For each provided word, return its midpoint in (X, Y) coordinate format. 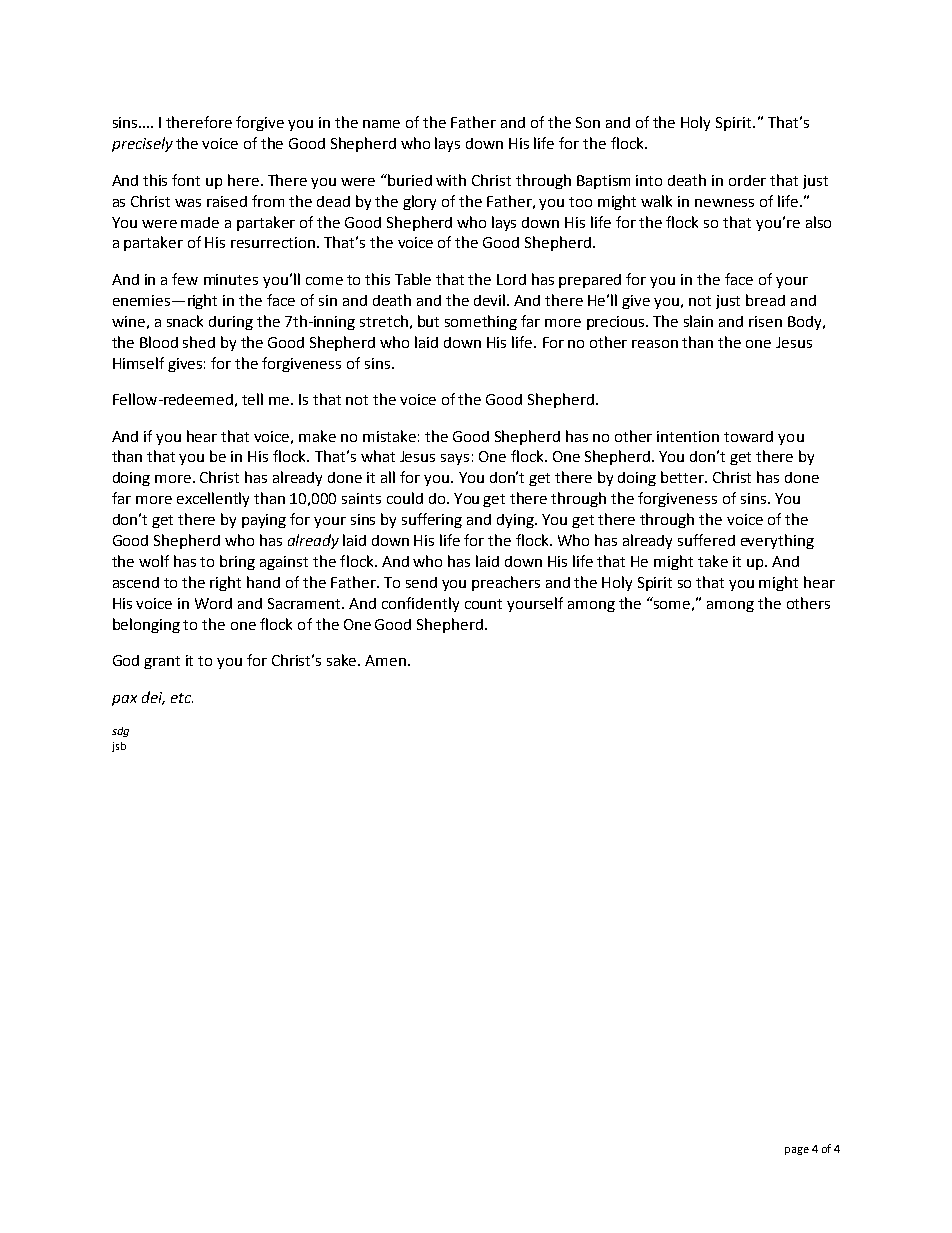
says (455, 459)
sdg (120, 732)
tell (252, 399)
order (747, 180)
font (186, 180)
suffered (706, 540)
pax (124, 700)
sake (343, 660)
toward (748, 436)
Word (213, 603)
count (483, 604)
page (797, 1151)
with (451, 180)
